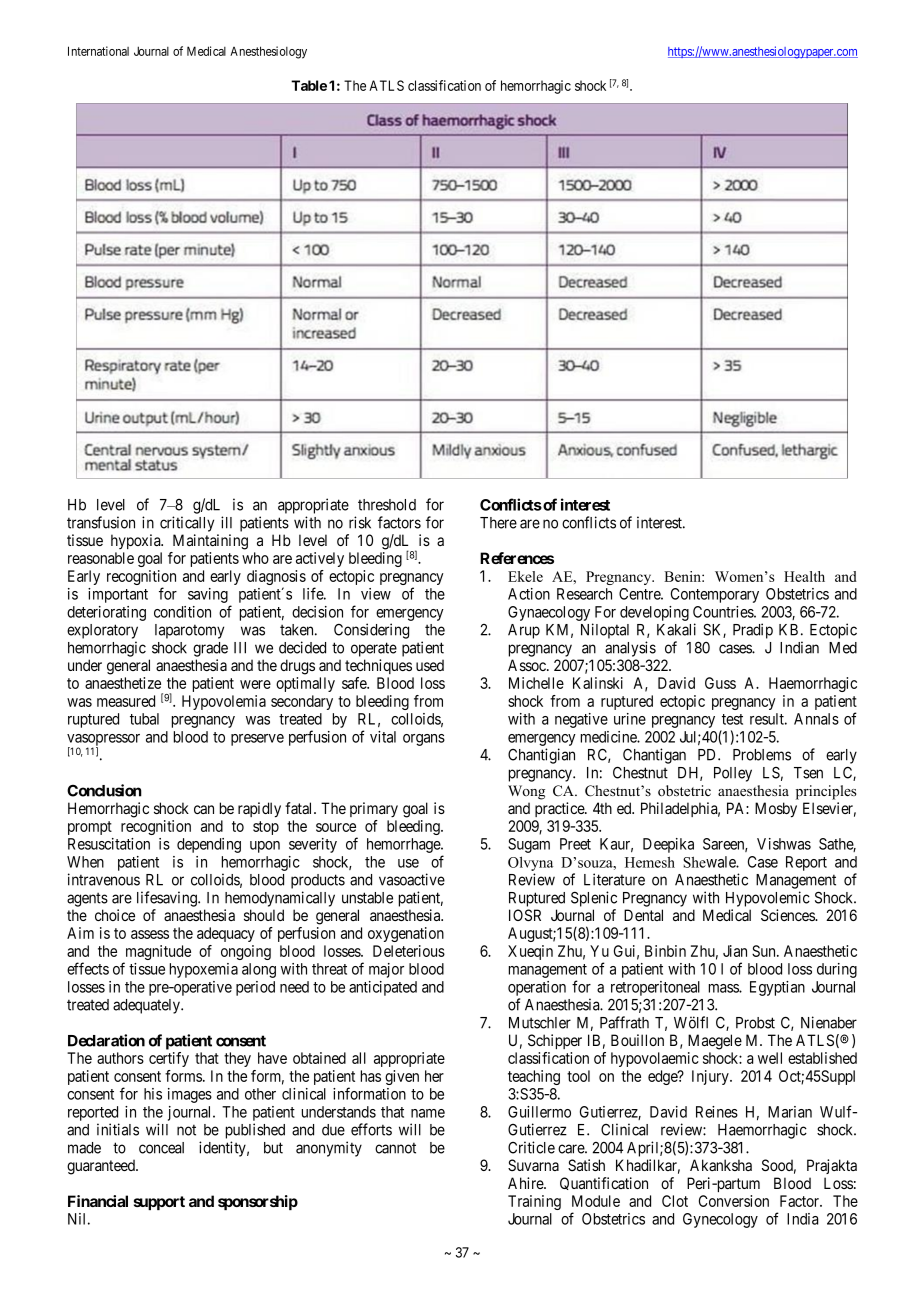 The width and height of the screenshot is (924, 1307). Describe the element at coordinates (159, 1203) in the screenshot. I see `support` at that location.
